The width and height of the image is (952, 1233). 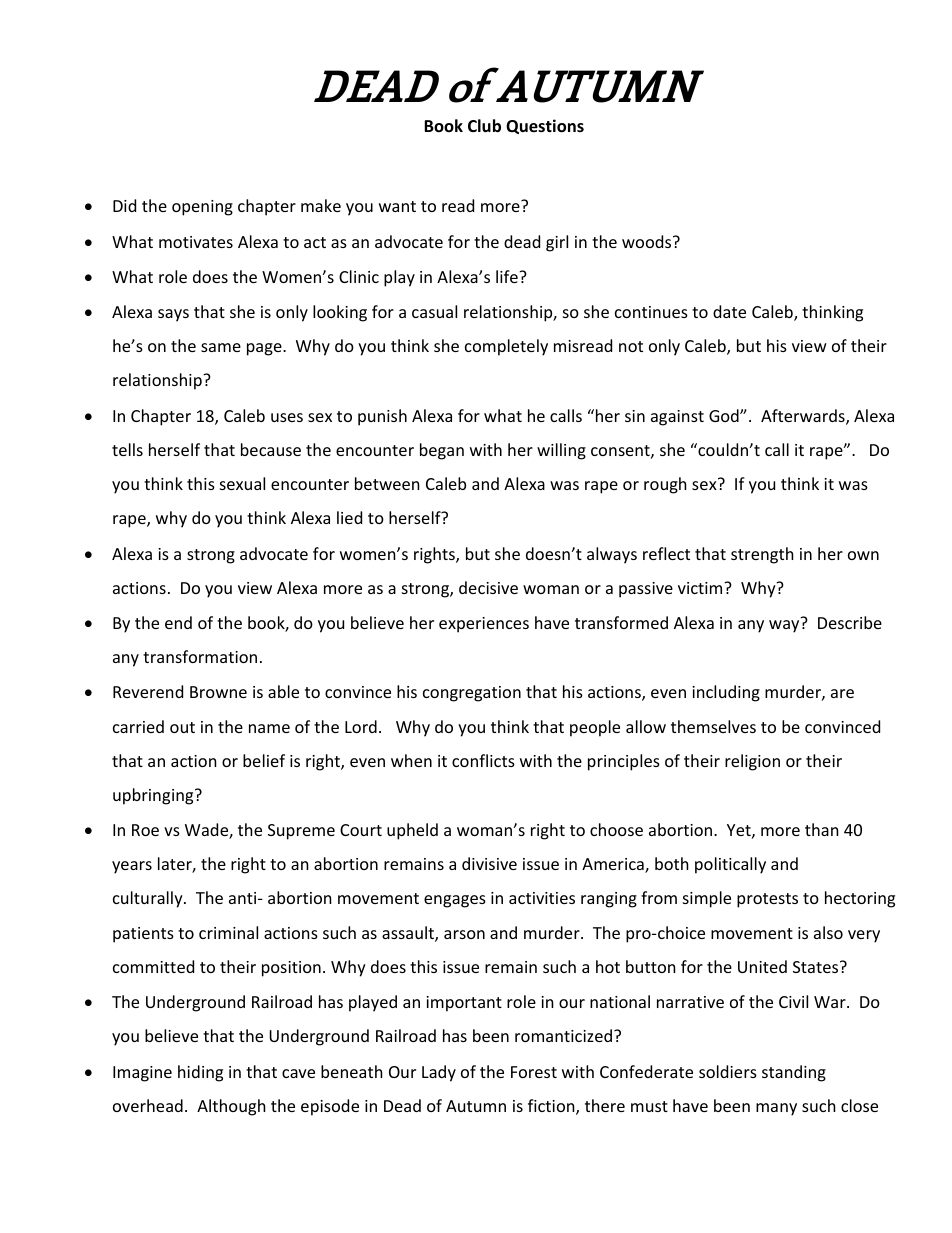 I want to click on hiding, so click(x=200, y=1073).
